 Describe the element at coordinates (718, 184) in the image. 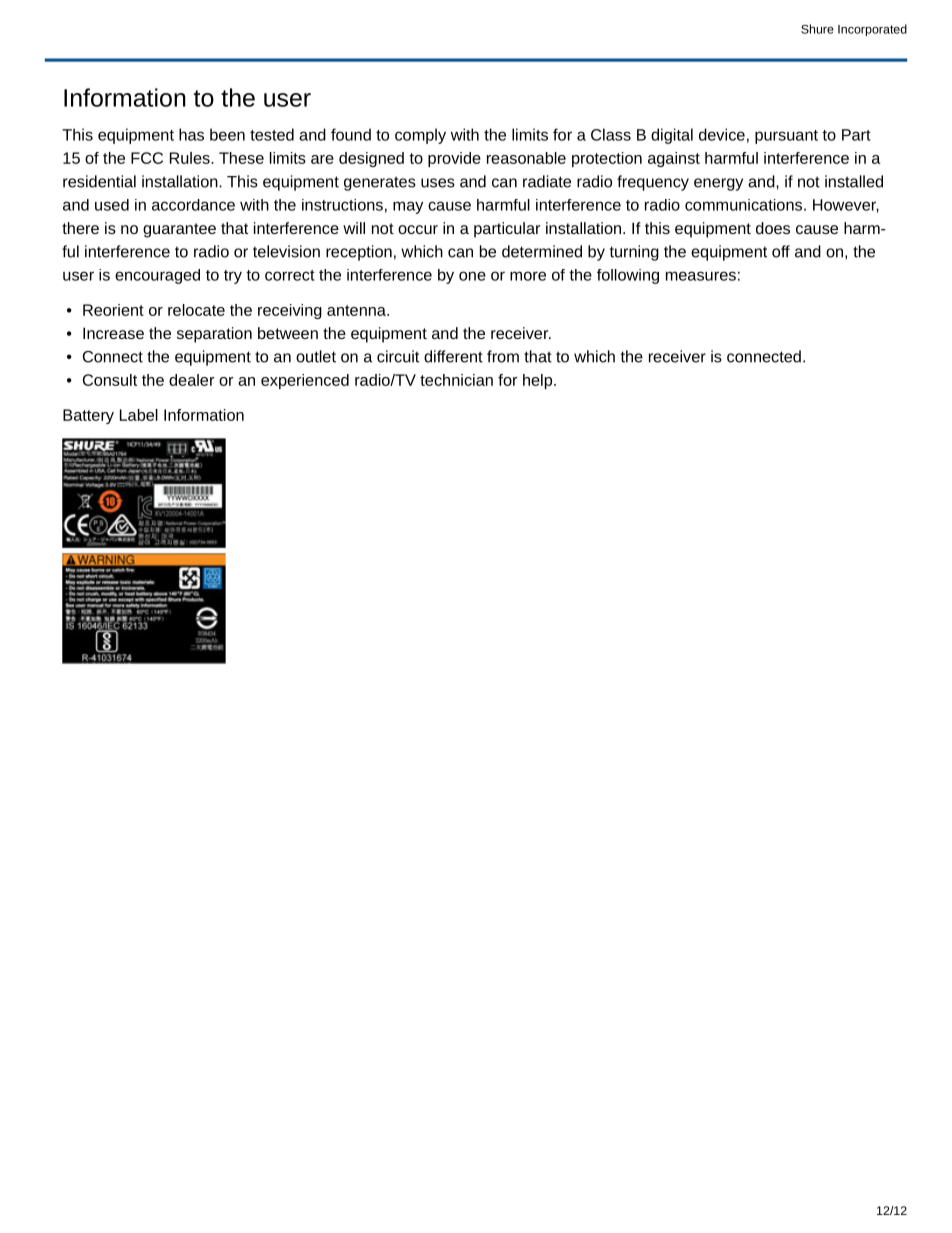

I see `energy` at that location.
